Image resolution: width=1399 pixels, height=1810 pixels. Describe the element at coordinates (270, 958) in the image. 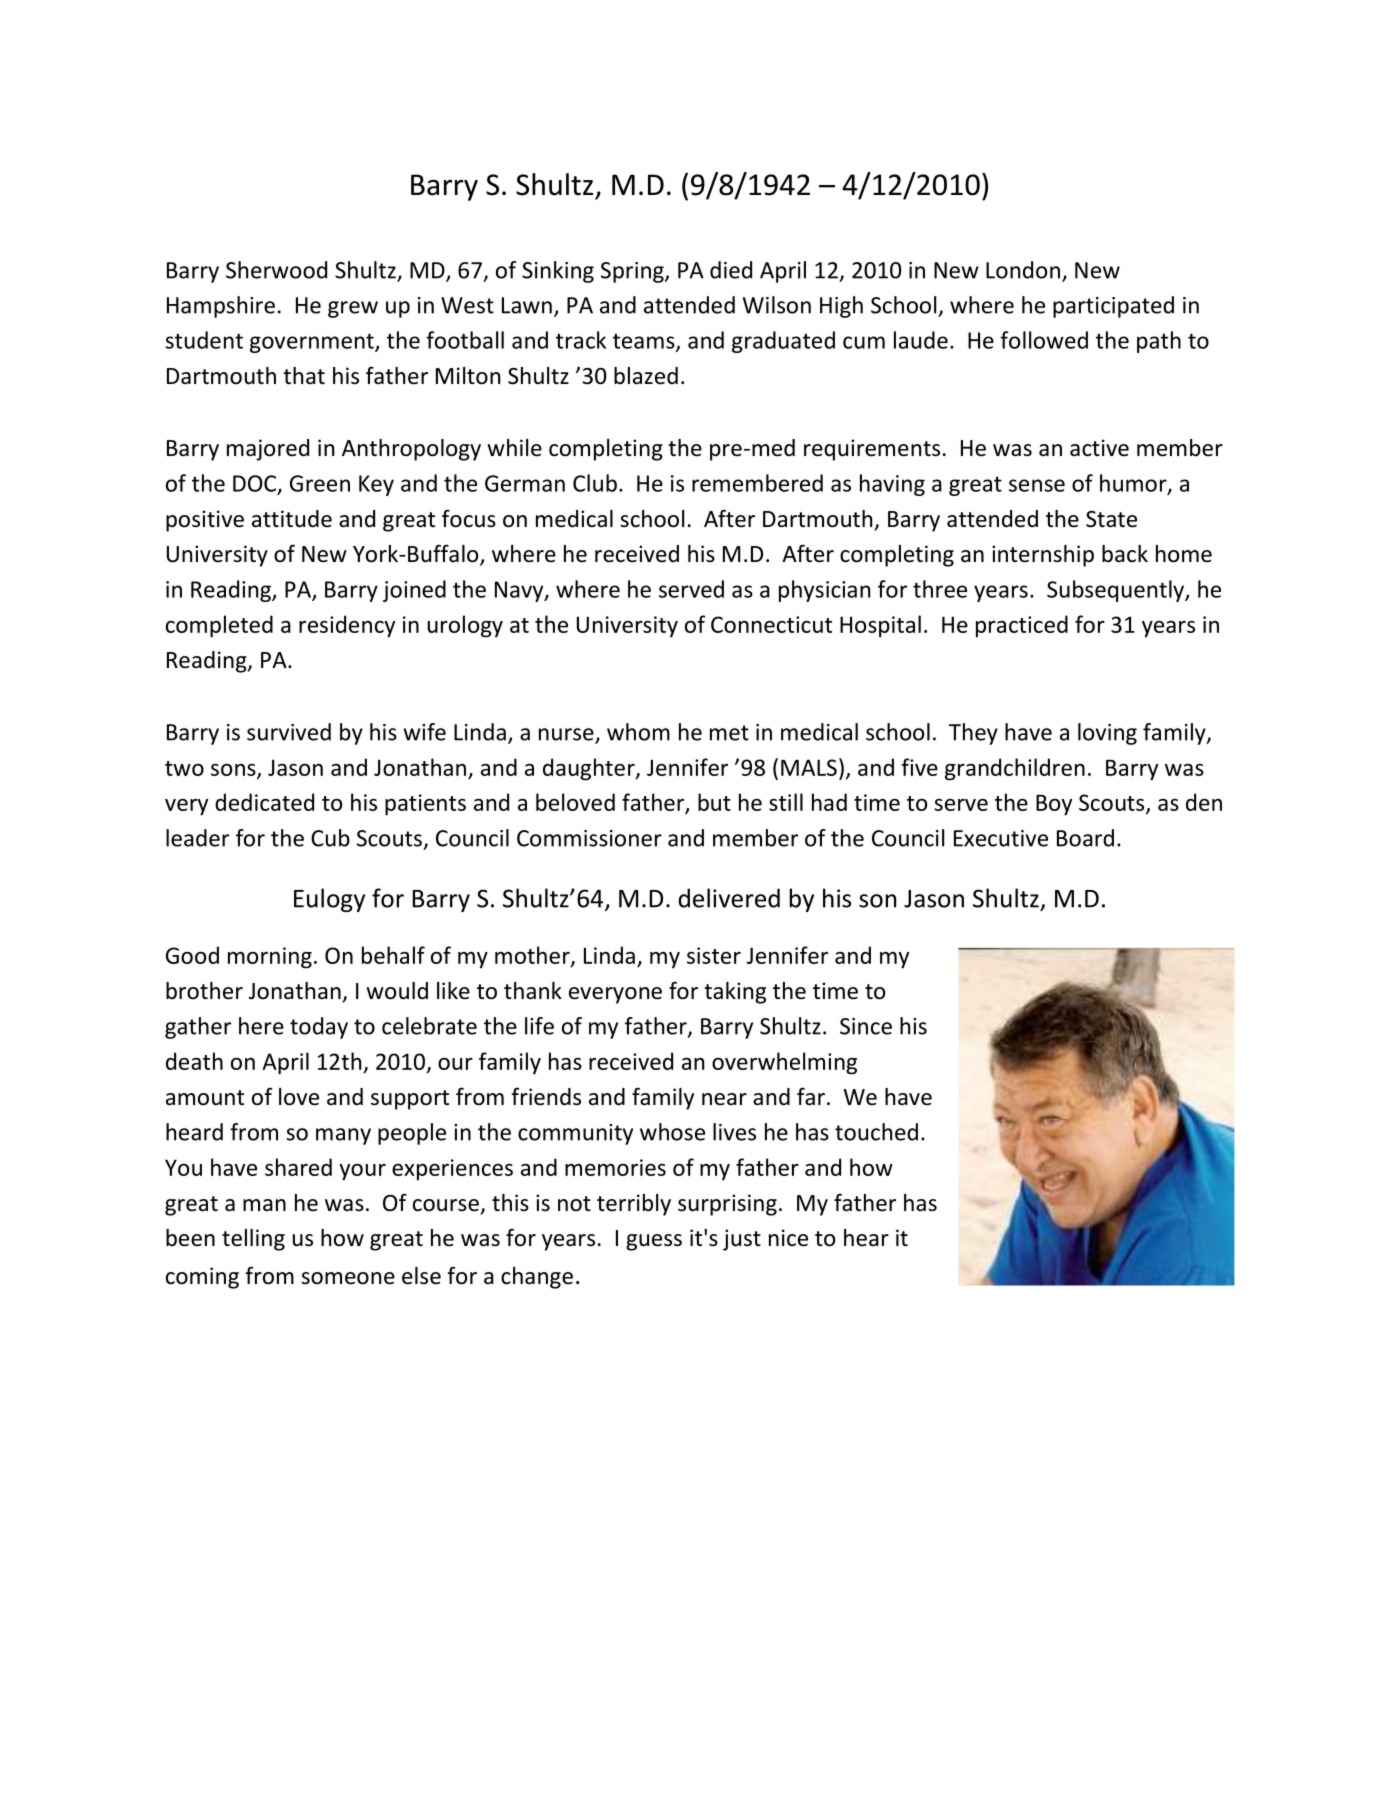

I see `morning` at that location.
